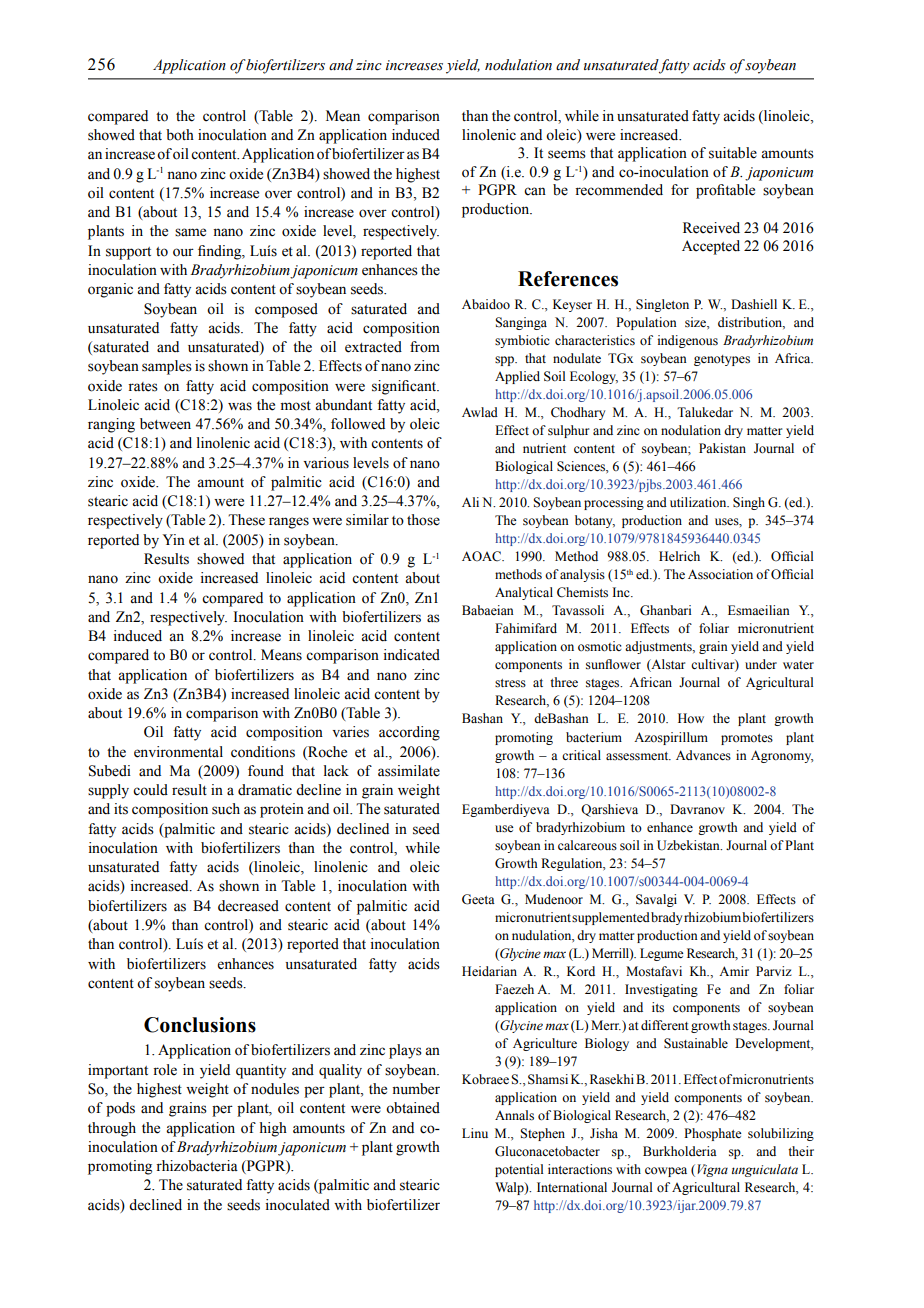  Describe the element at coordinates (178, 752) in the document. I see `environmental` at that location.
